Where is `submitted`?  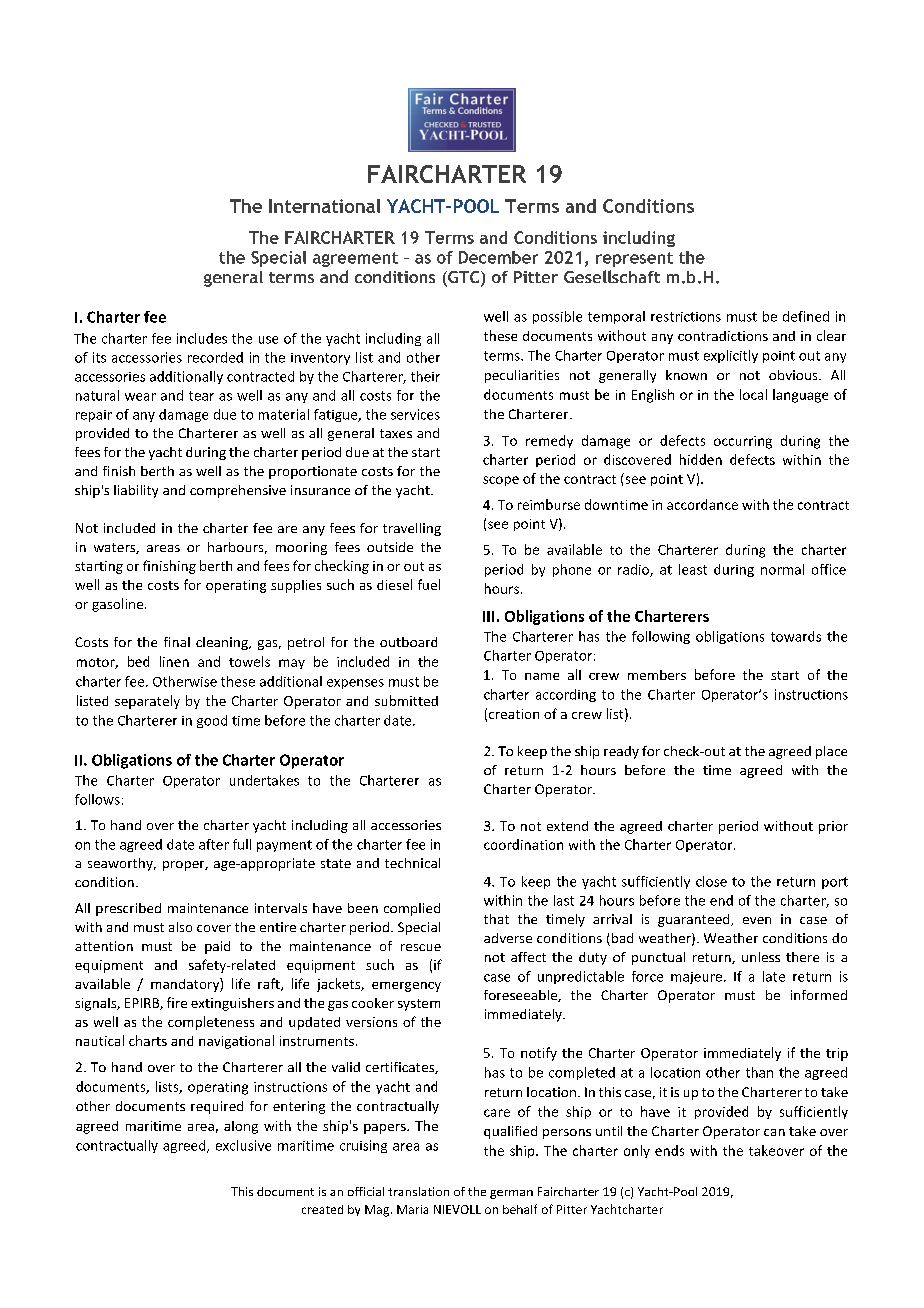 submitted is located at coordinates (406, 700).
